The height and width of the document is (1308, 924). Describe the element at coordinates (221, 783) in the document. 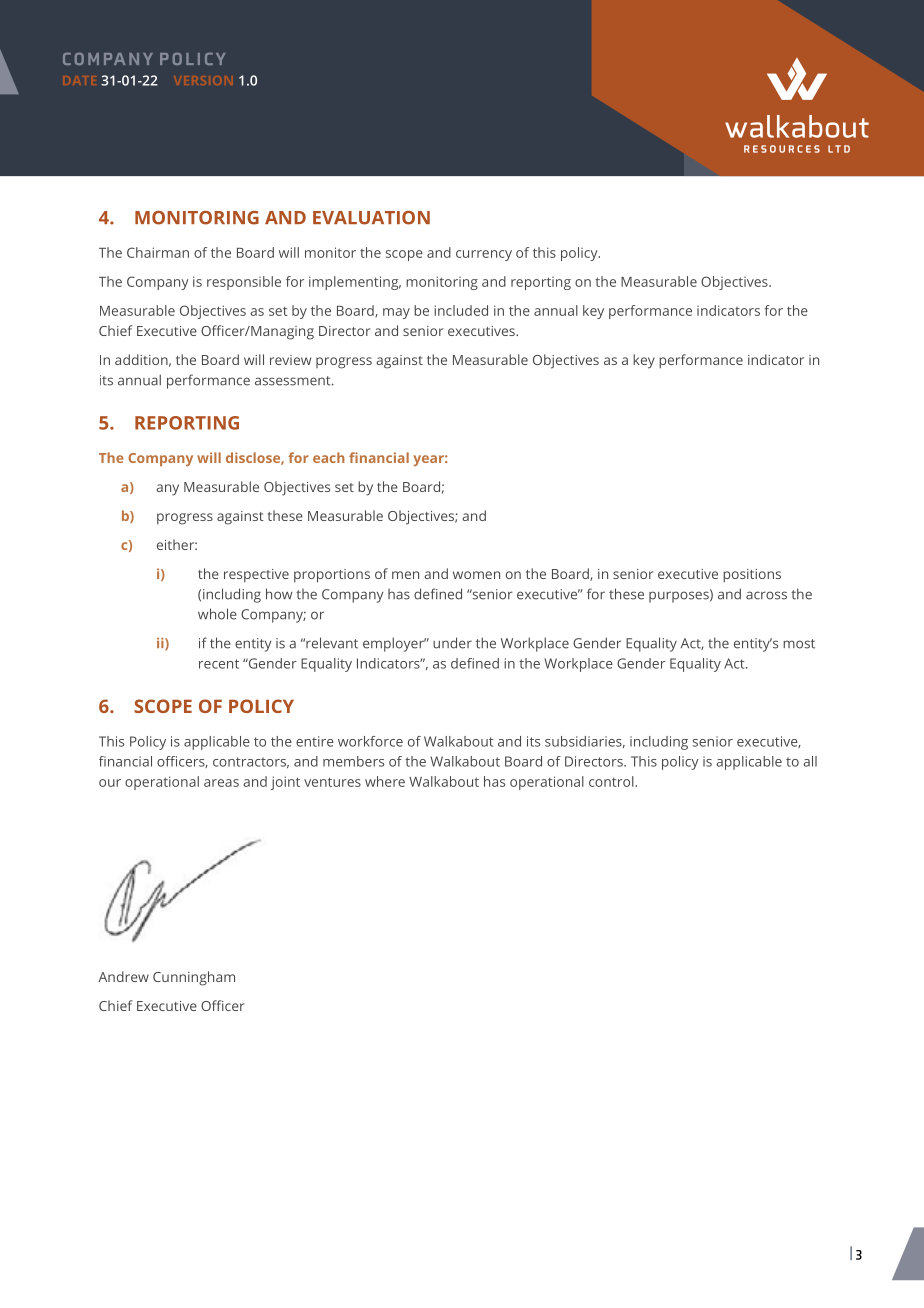

I see `areas` at that location.
